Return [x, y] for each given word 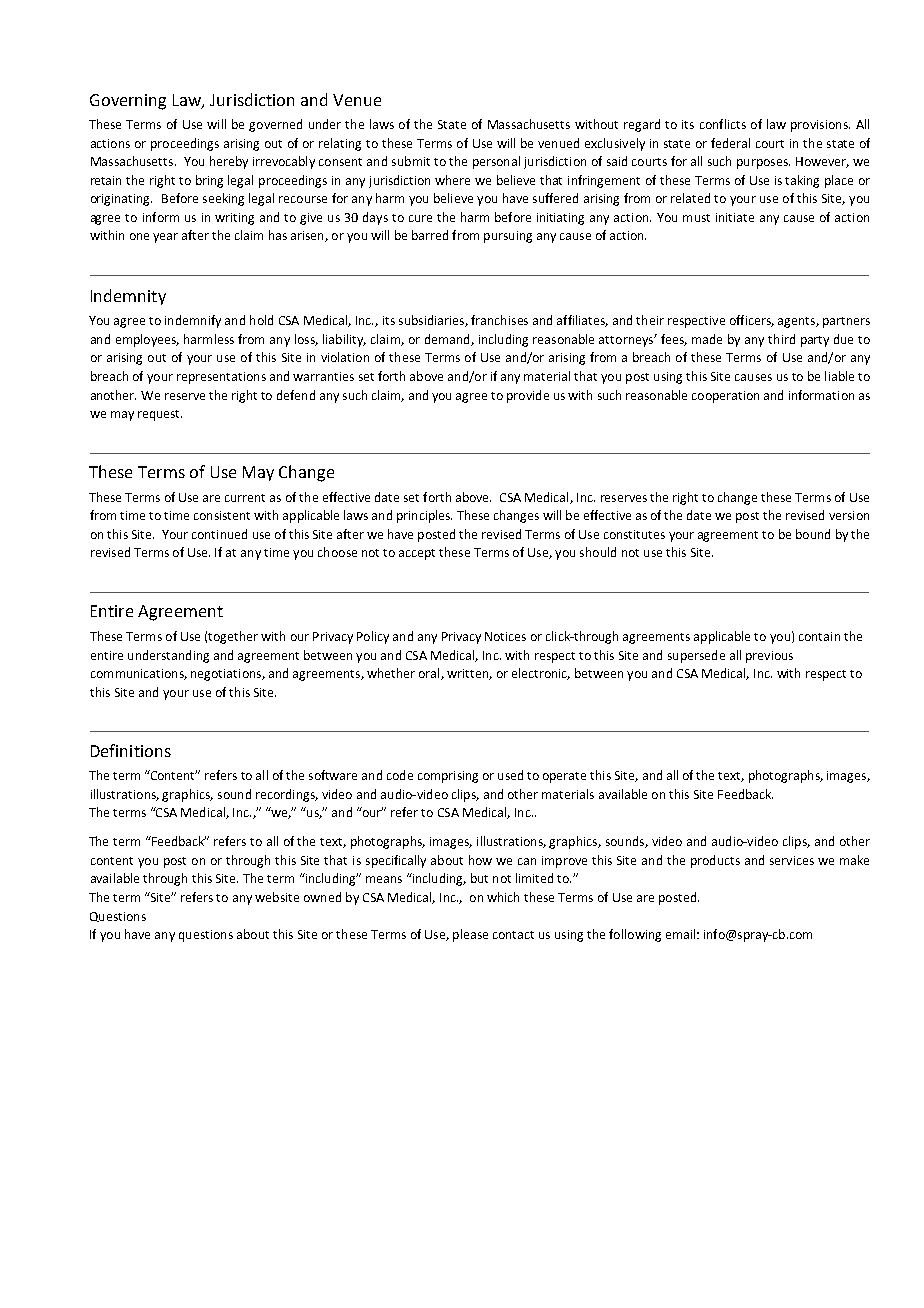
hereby [229, 162]
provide [528, 396]
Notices [505, 636]
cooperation [725, 397]
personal [496, 162]
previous [769, 657]
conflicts [723, 124]
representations [221, 378]
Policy [373, 637]
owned [322, 897]
